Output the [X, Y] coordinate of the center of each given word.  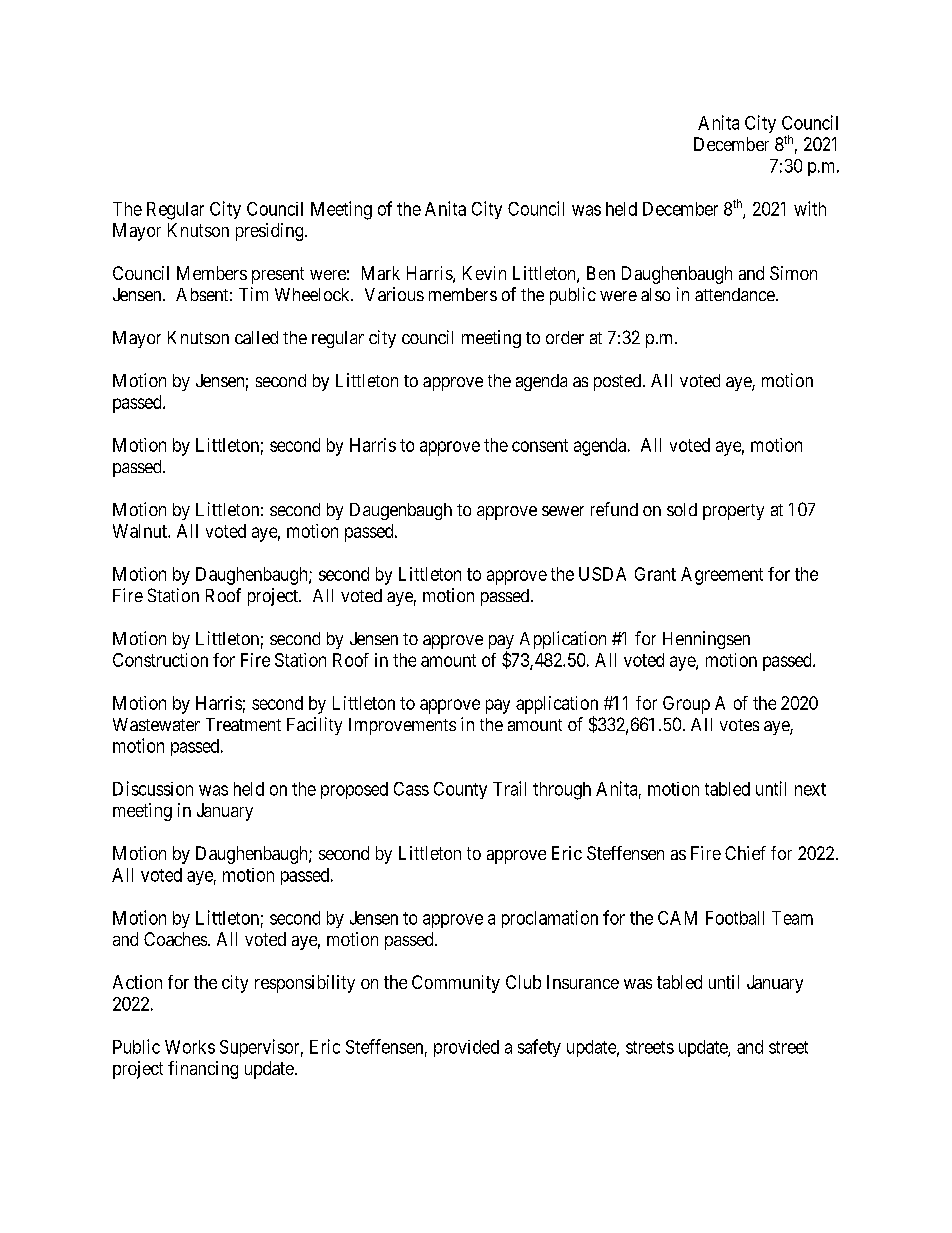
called [256, 337]
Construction [160, 660]
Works [190, 1047]
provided [466, 1048]
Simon [793, 273]
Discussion [153, 788]
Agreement [722, 576]
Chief [745, 853]
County [460, 790]
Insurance [583, 982]
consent [540, 445]
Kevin [484, 273]
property [733, 512]
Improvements [402, 726]
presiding [271, 232]
